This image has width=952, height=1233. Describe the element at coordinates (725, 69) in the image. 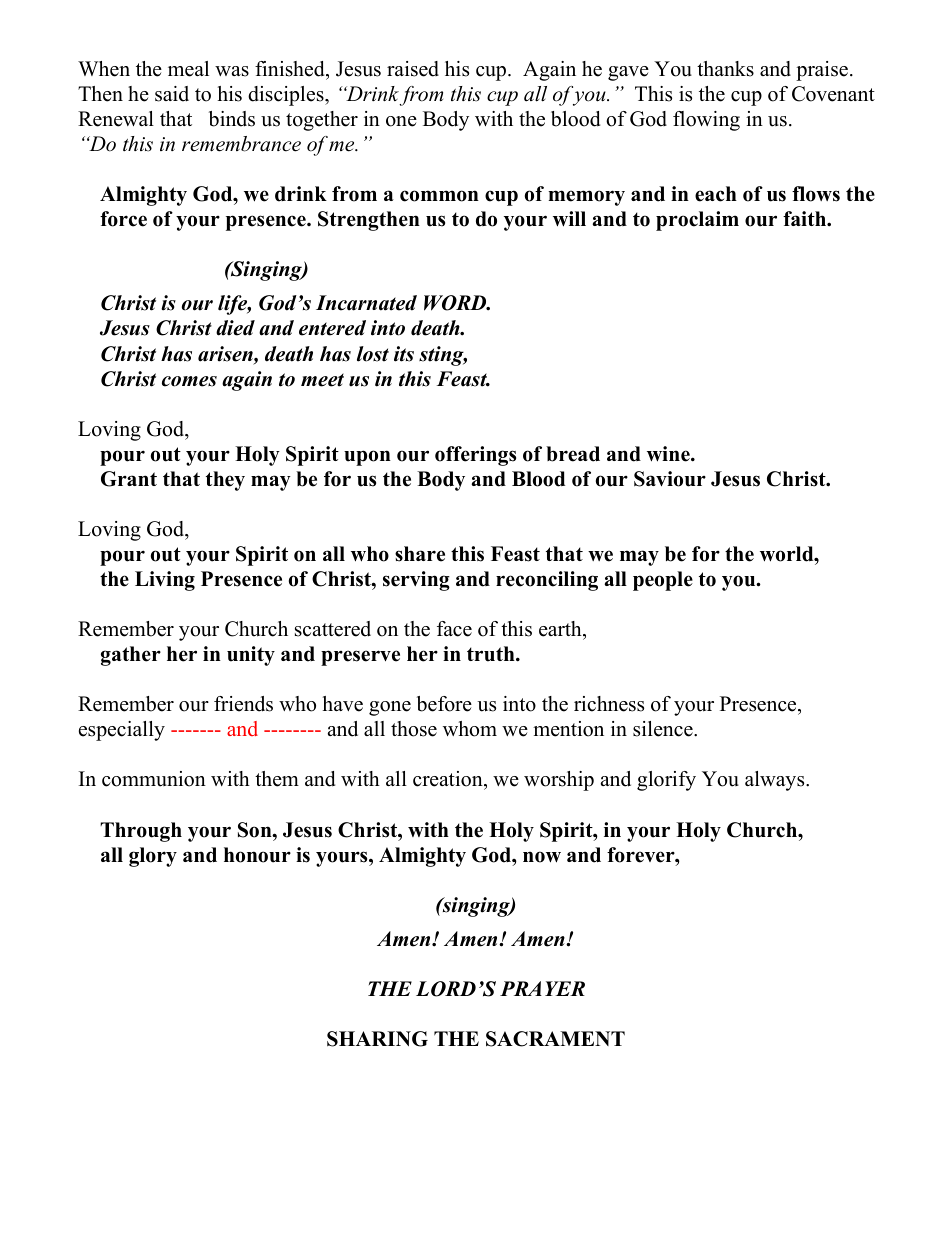

I see `thanks` at that location.
